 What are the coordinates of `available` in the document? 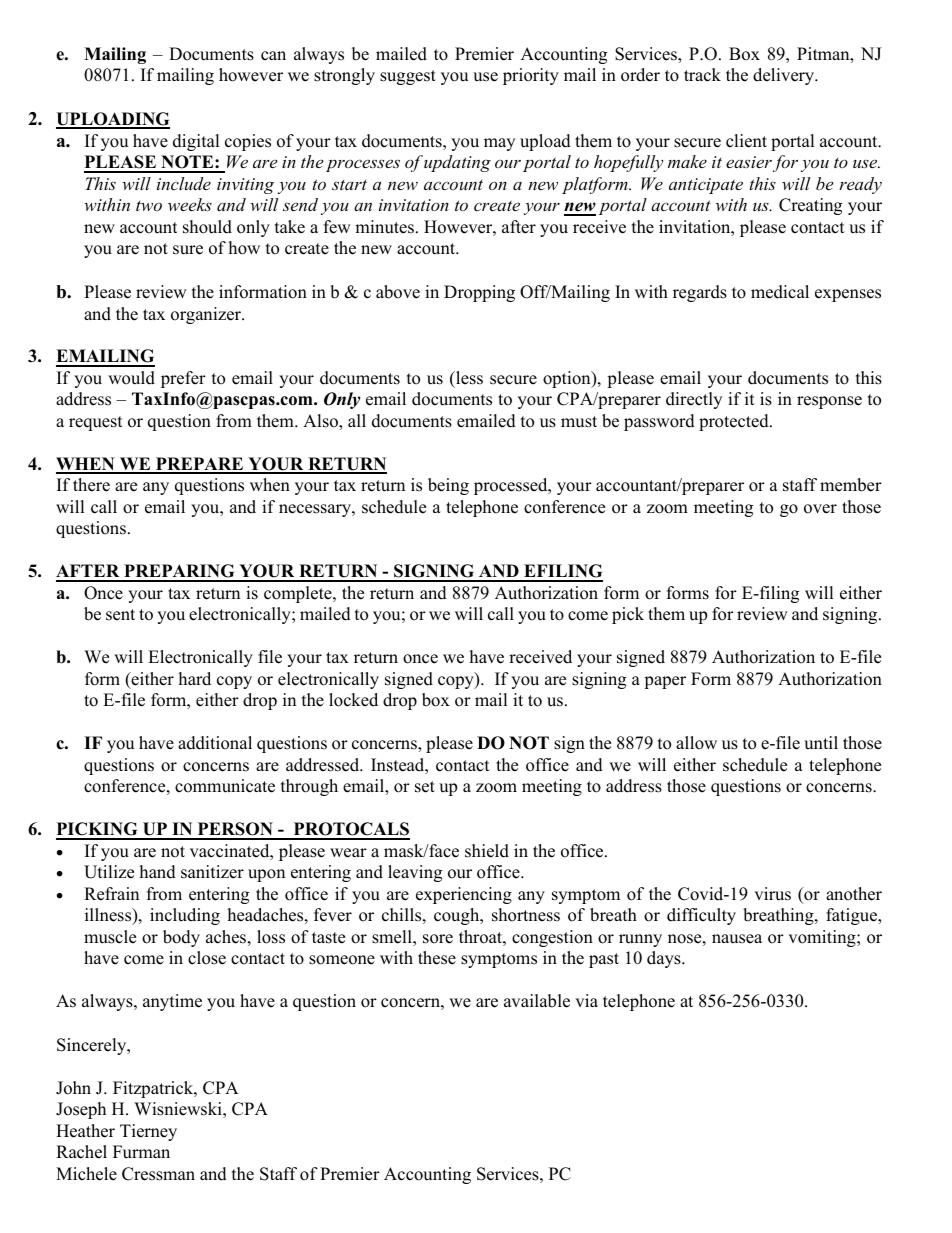 It's located at (537, 1001).
